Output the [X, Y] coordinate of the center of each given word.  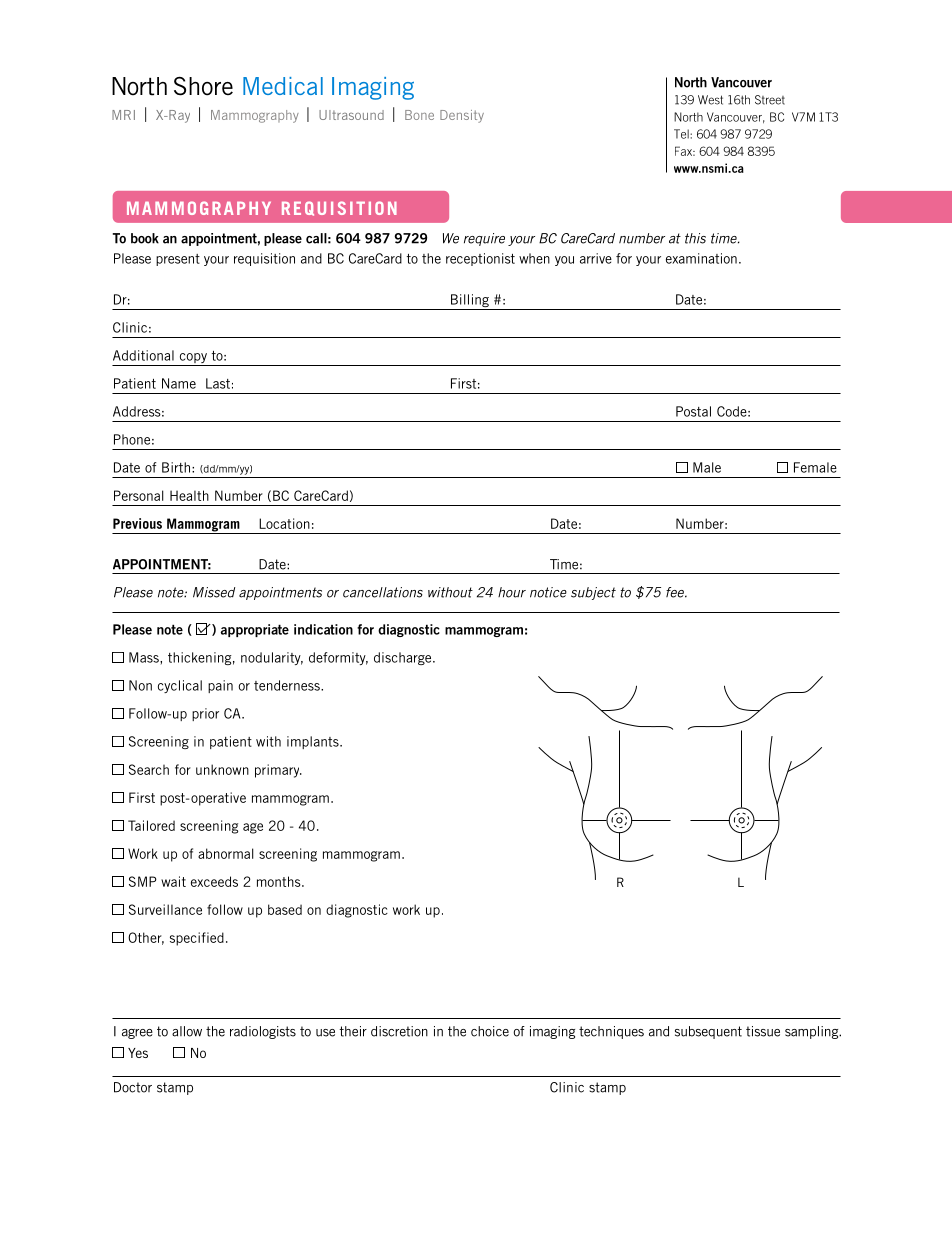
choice [490, 1031]
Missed [214, 592]
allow [187, 1031]
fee [676, 592]
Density [462, 116]
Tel [682, 134]
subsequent [708, 1032]
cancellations [383, 592]
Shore [203, 86]
